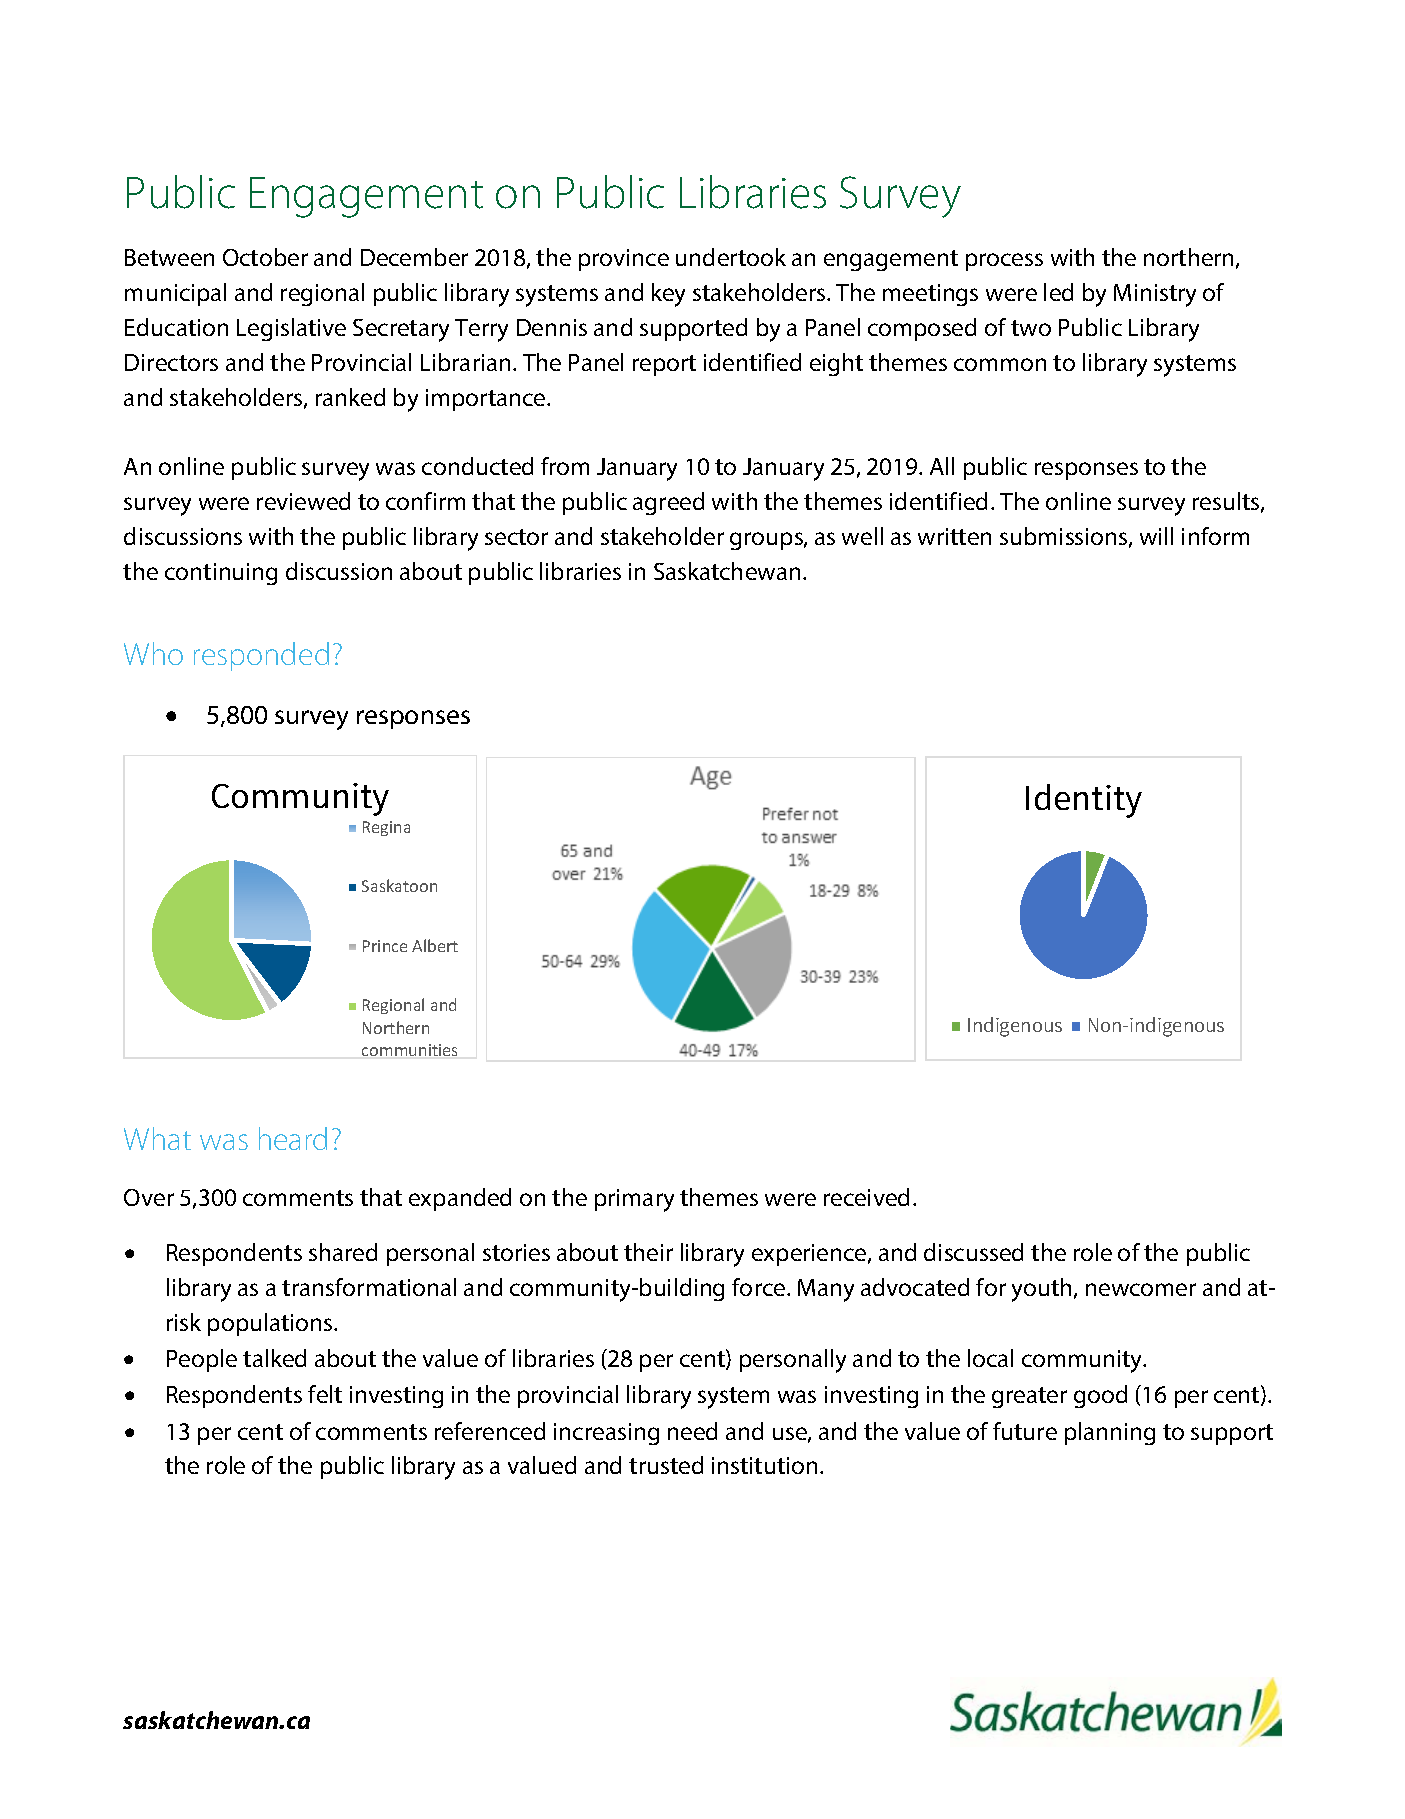 This screenshot has width=1405, height=1819. What do you see at coordinates (692, 1431) in the screenshot?
I see `need` at bounding box center [692, 1431].
